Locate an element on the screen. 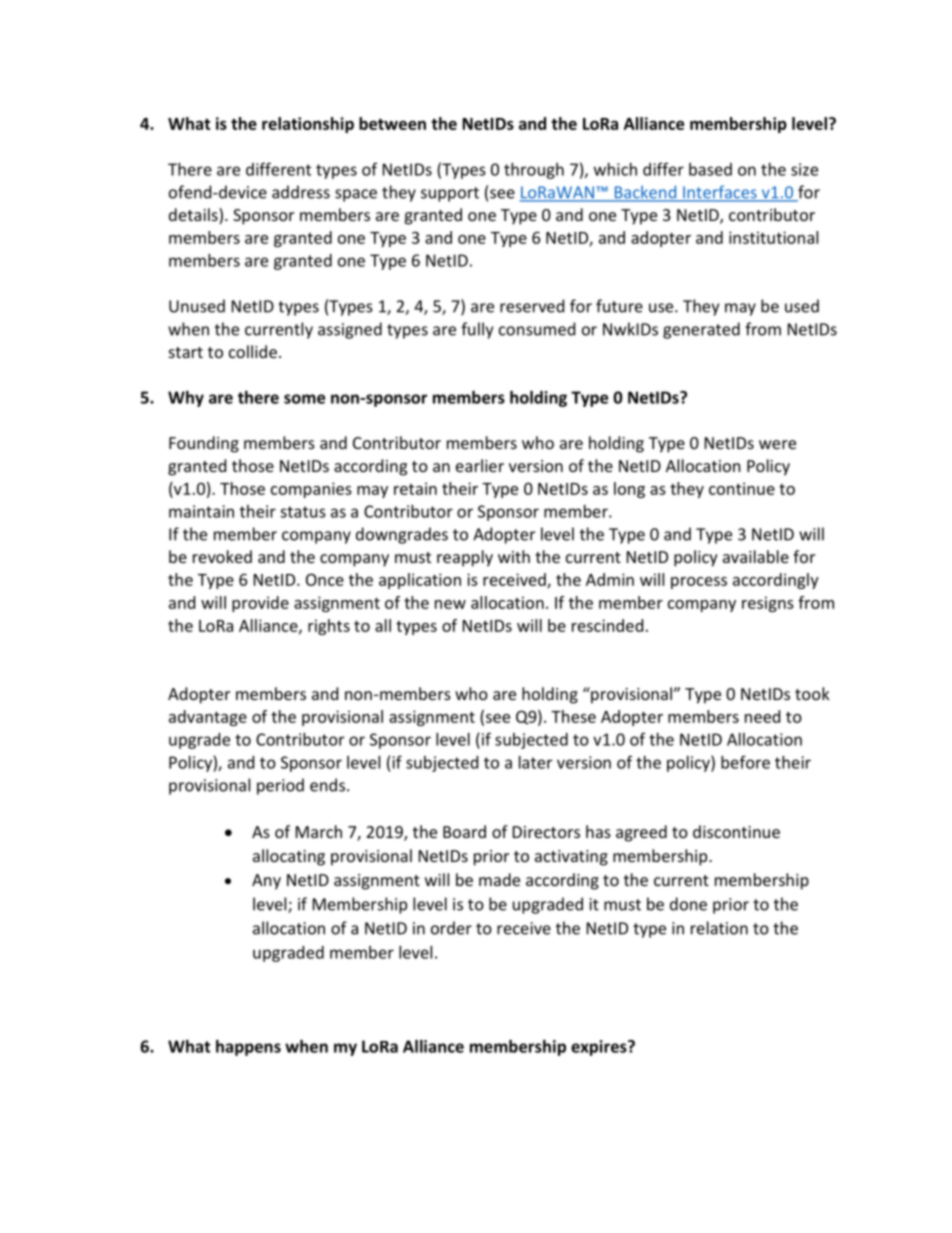 The image size is (952, 1233). Board is located at coordinates (464, 831).
